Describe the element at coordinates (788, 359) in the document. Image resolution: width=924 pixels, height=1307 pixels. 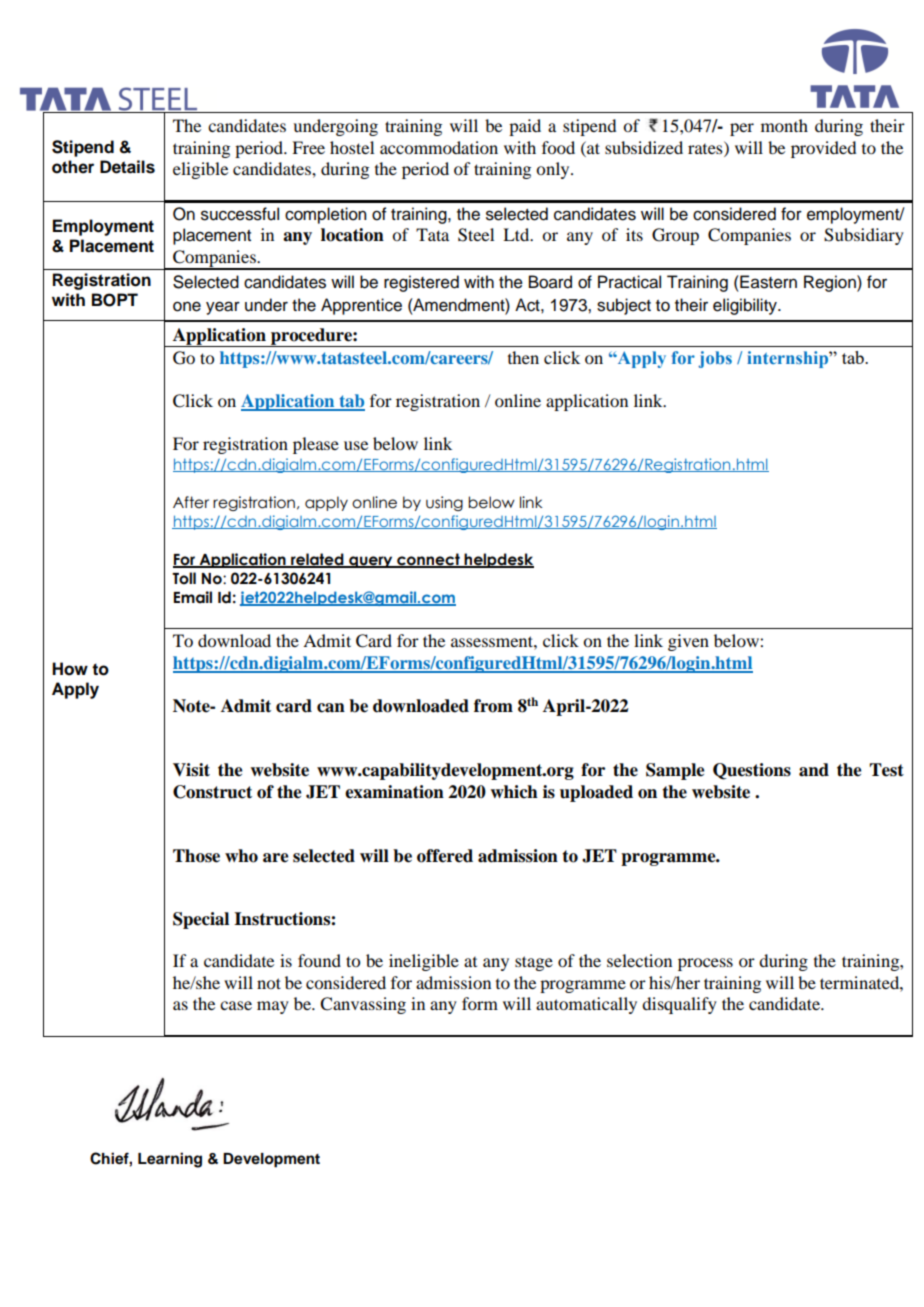
I see `internship` at that location.
